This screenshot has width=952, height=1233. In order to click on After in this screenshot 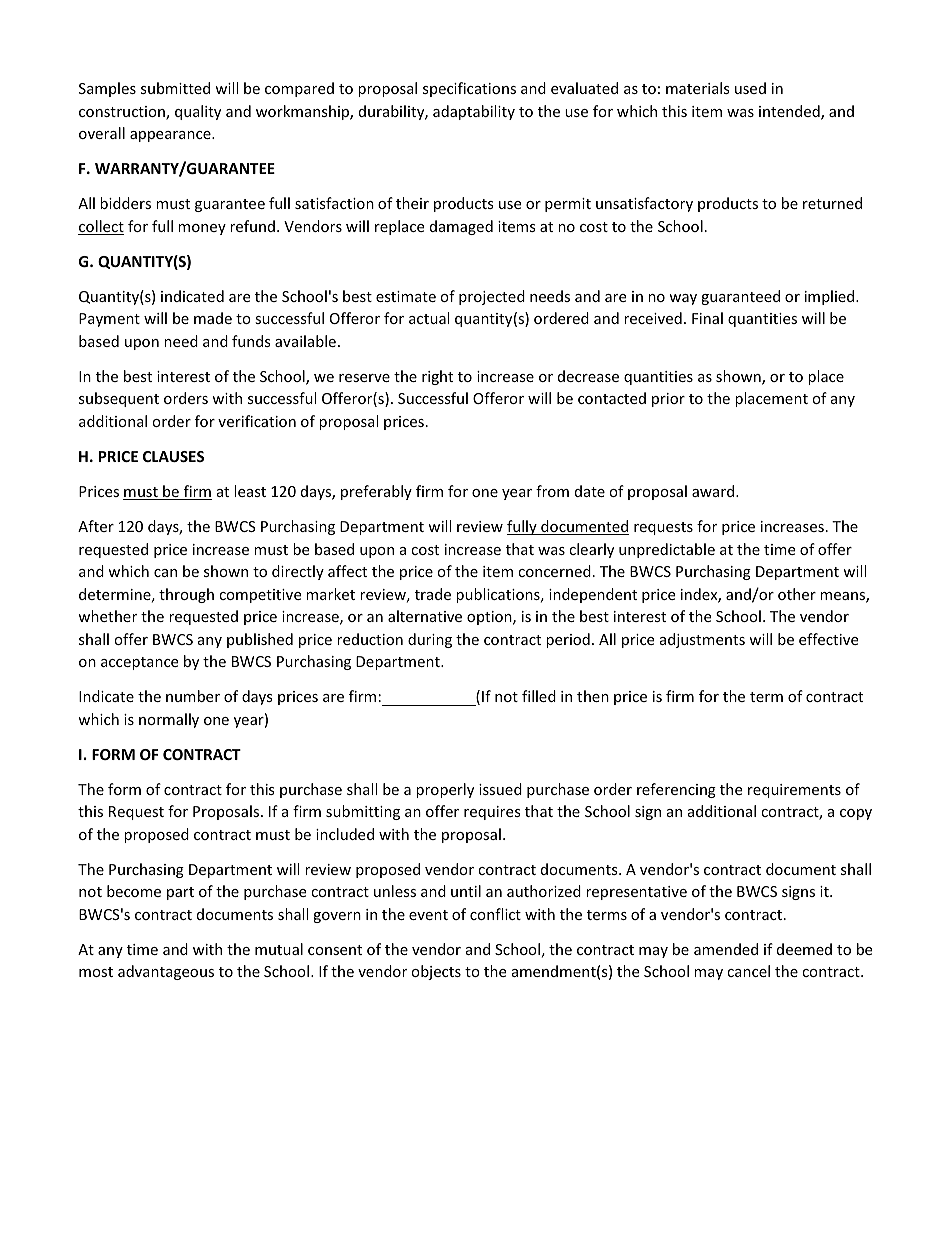, I will do `click(96, 526)`.
